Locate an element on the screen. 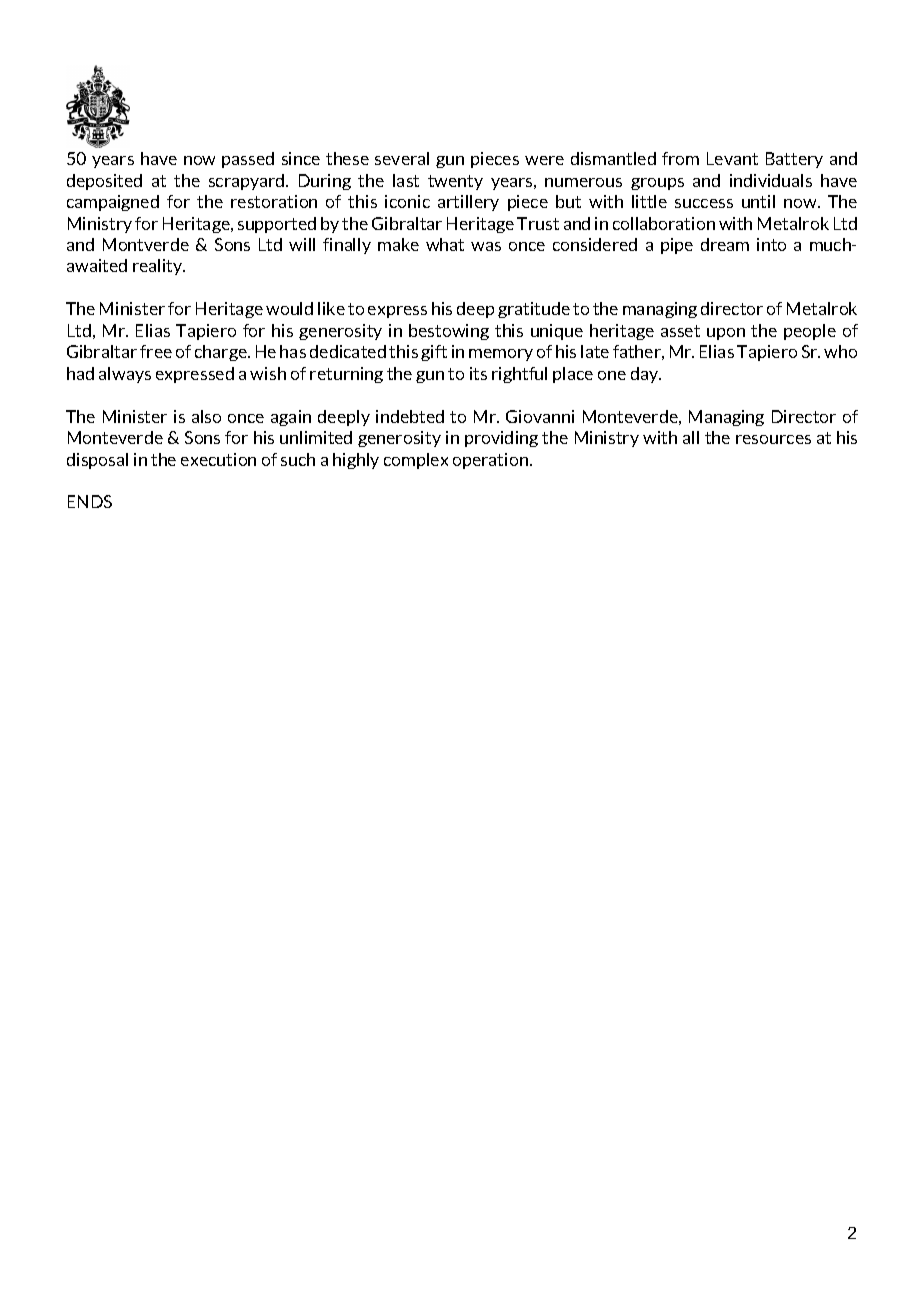  into is located at coordinates (771, 244).
